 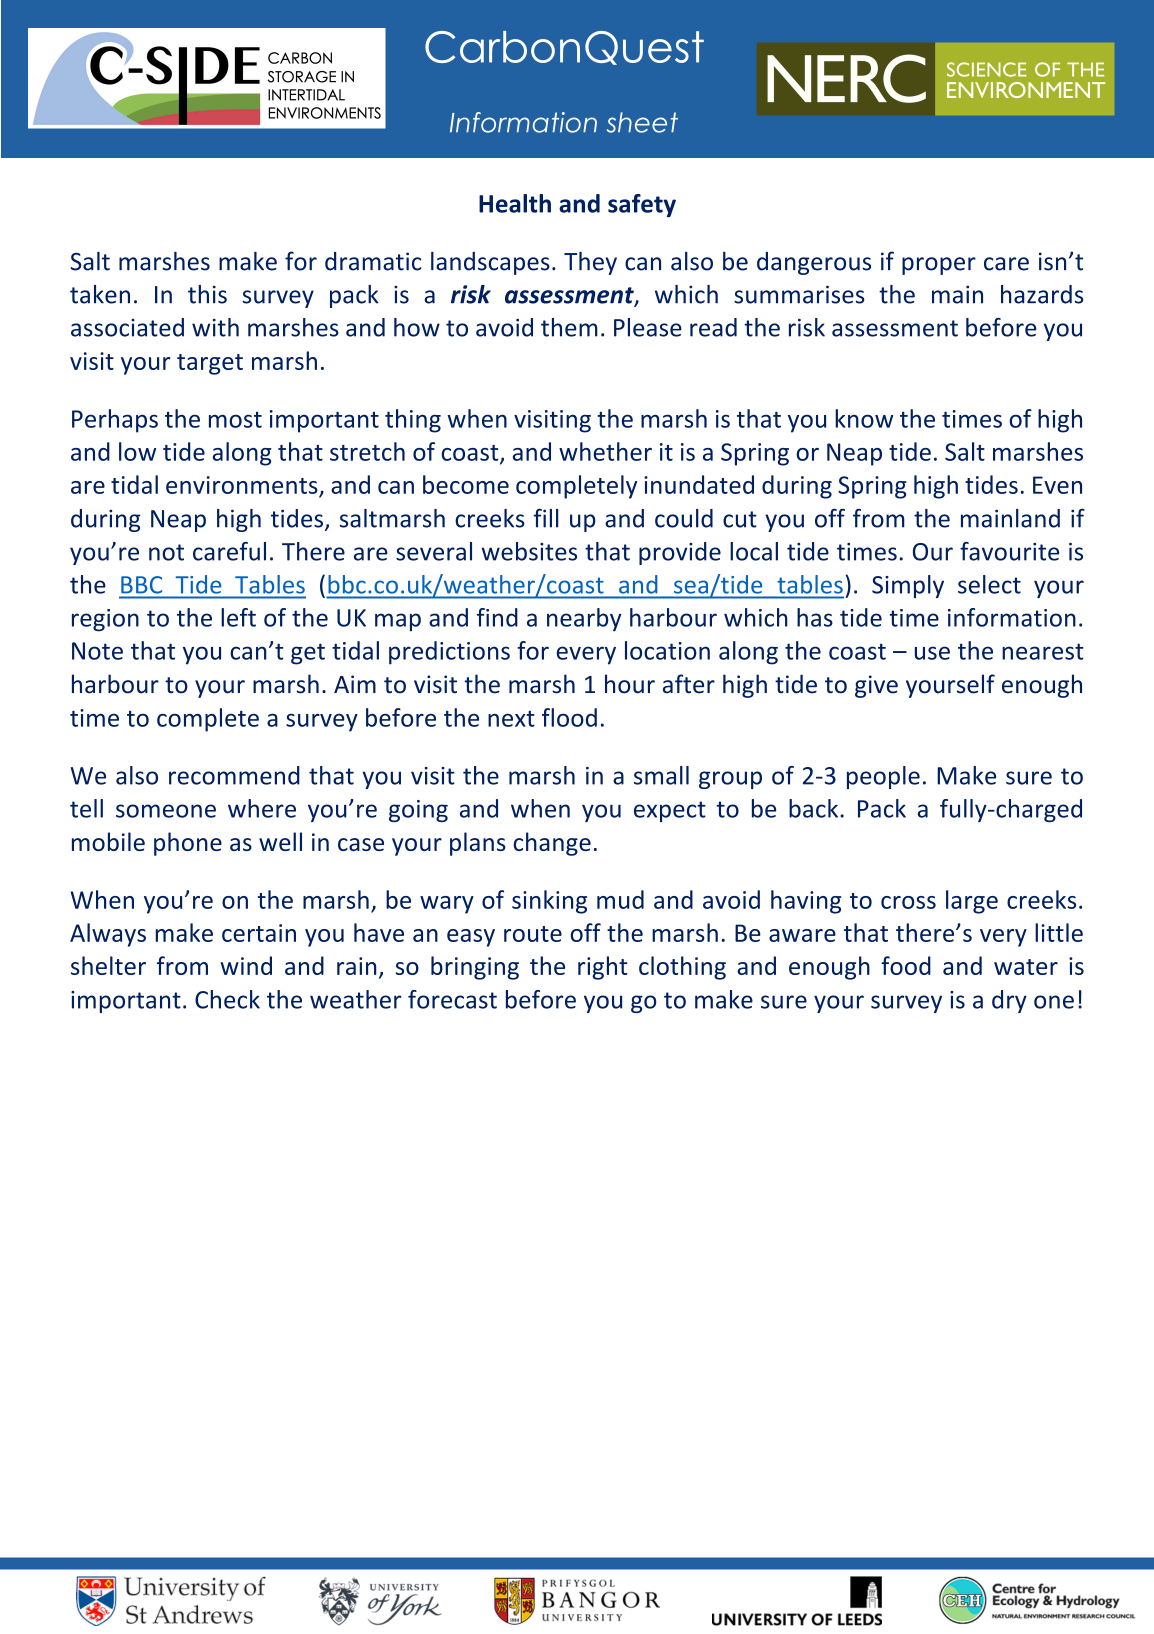 I want to click on dramatic, so click(x=373, y=261).
